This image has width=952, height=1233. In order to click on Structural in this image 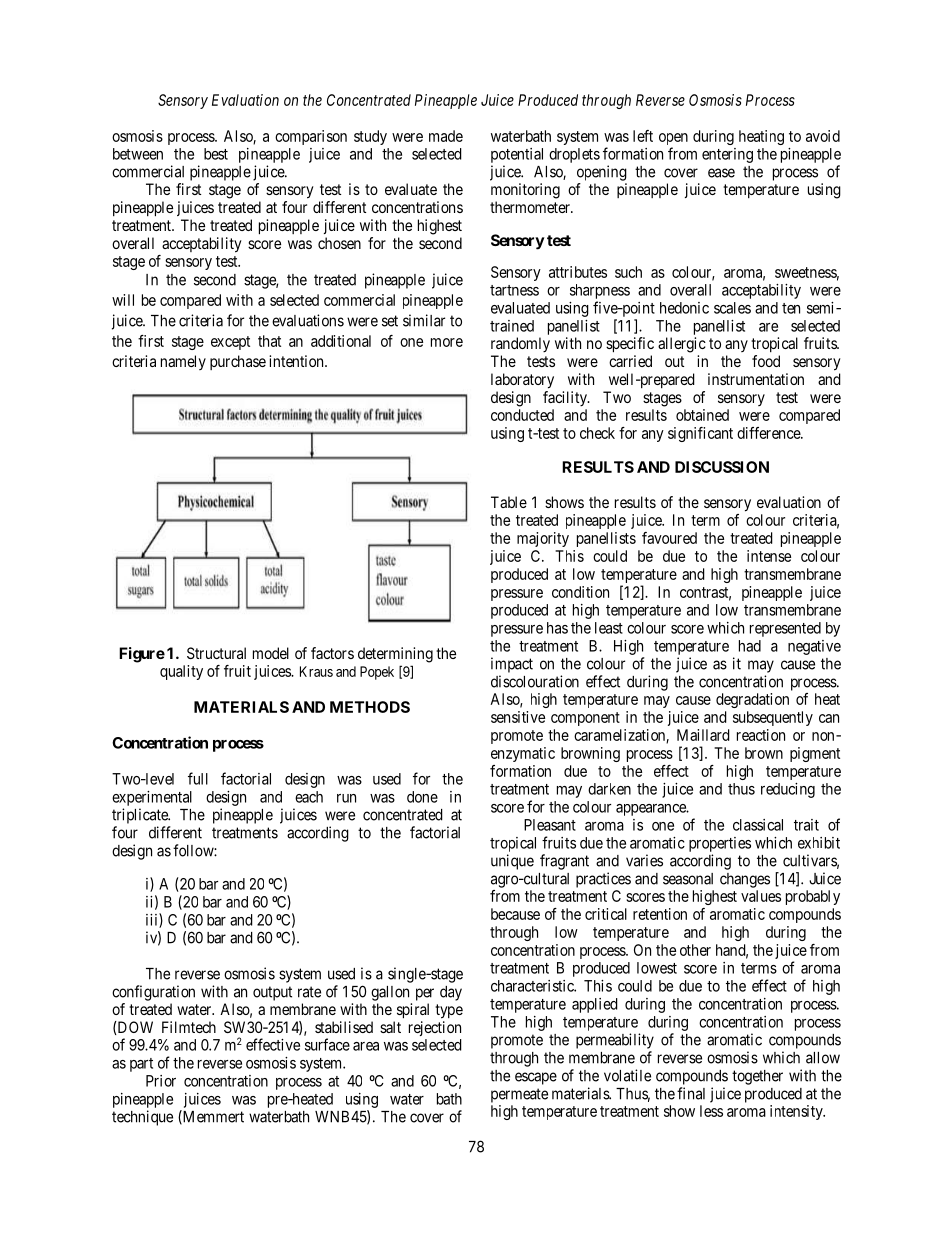, I will do `click(216, 653)`.
